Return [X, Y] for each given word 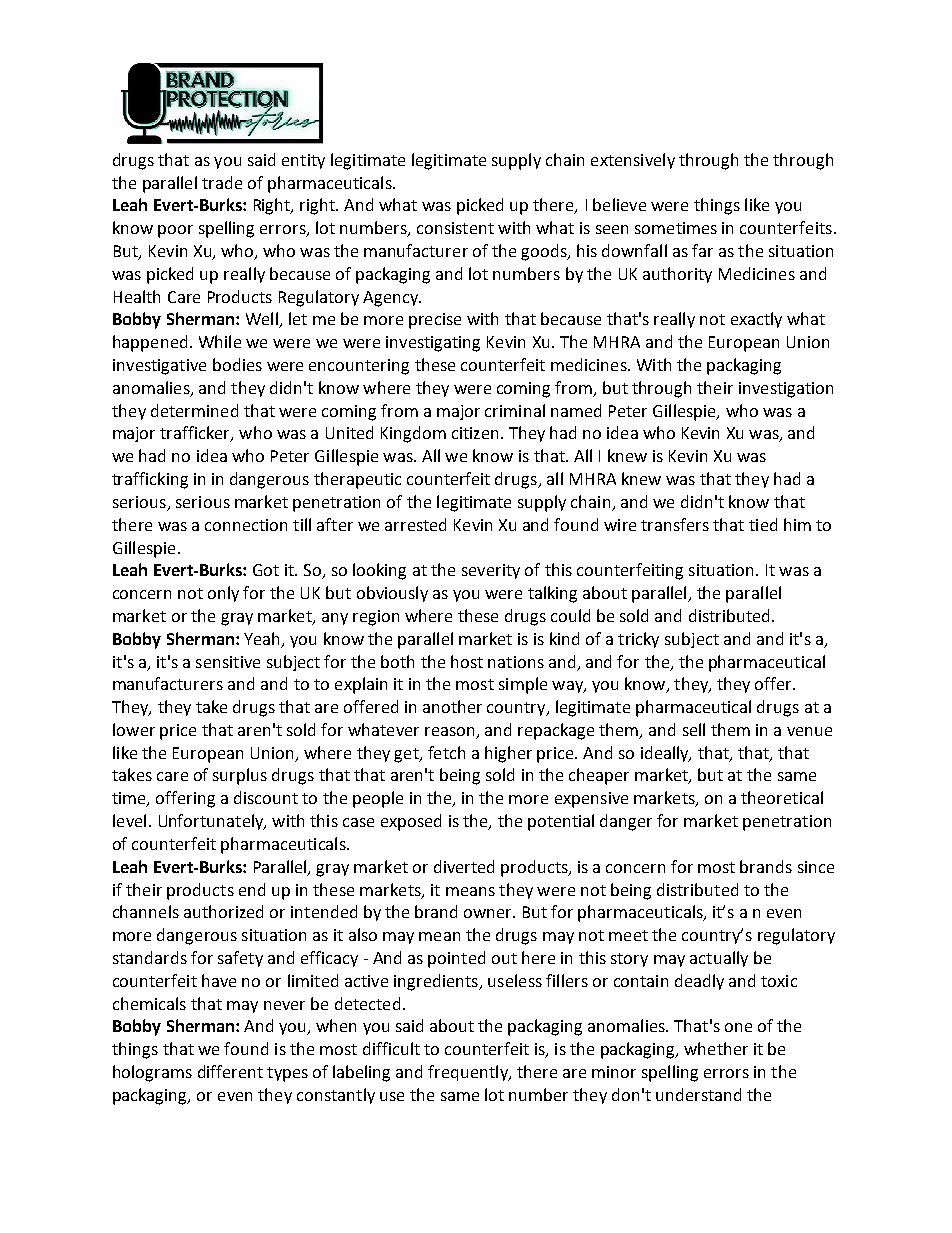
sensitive [228, 662]
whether [716, 1048]
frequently [469, 1073]
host [467, 661]
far [702, 250]
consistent [455, 228]
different [230, 1071]
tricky [638, 640]
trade [222, 182]
